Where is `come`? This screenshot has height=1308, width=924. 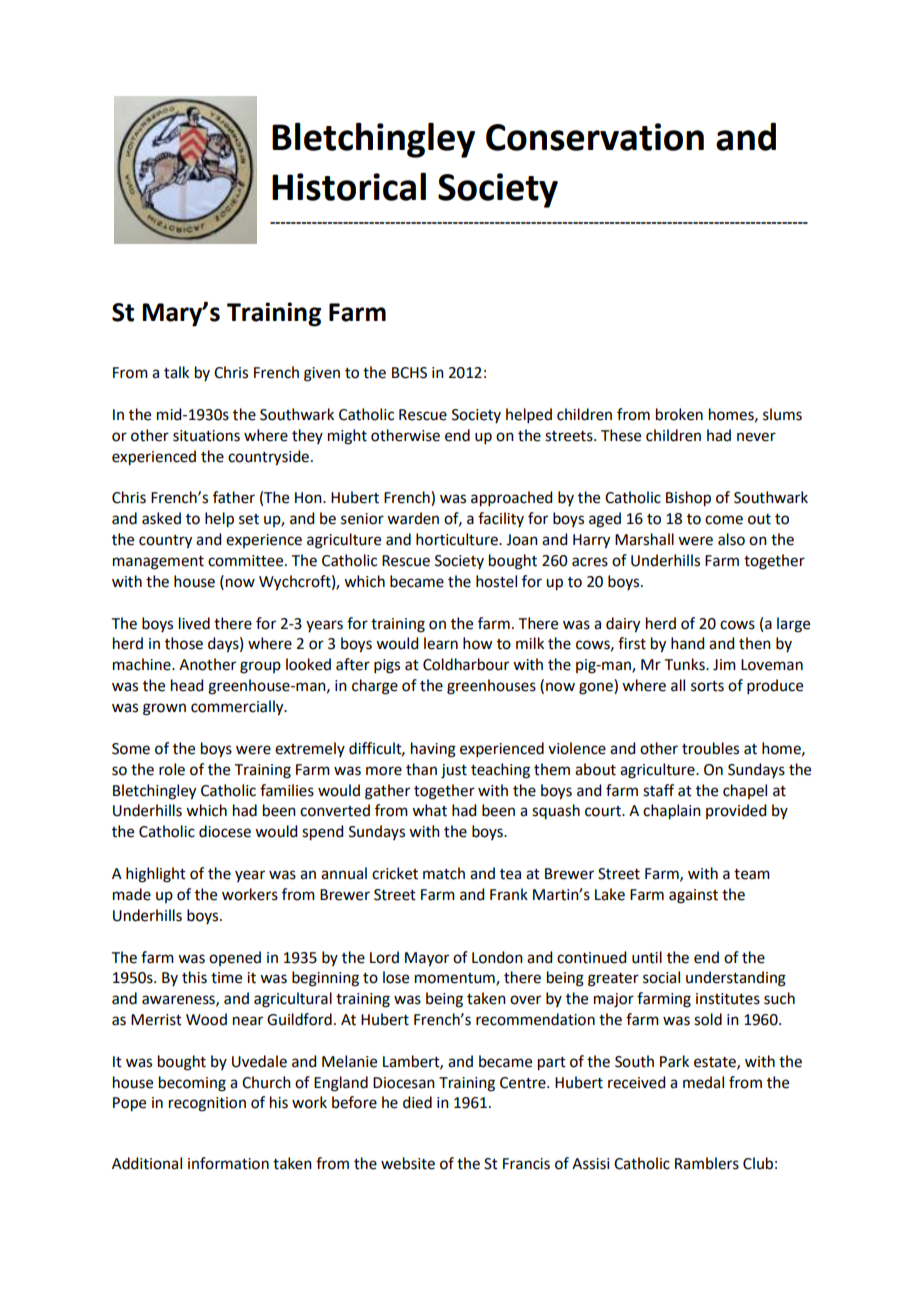
come is located at coordinates (724, 520).
